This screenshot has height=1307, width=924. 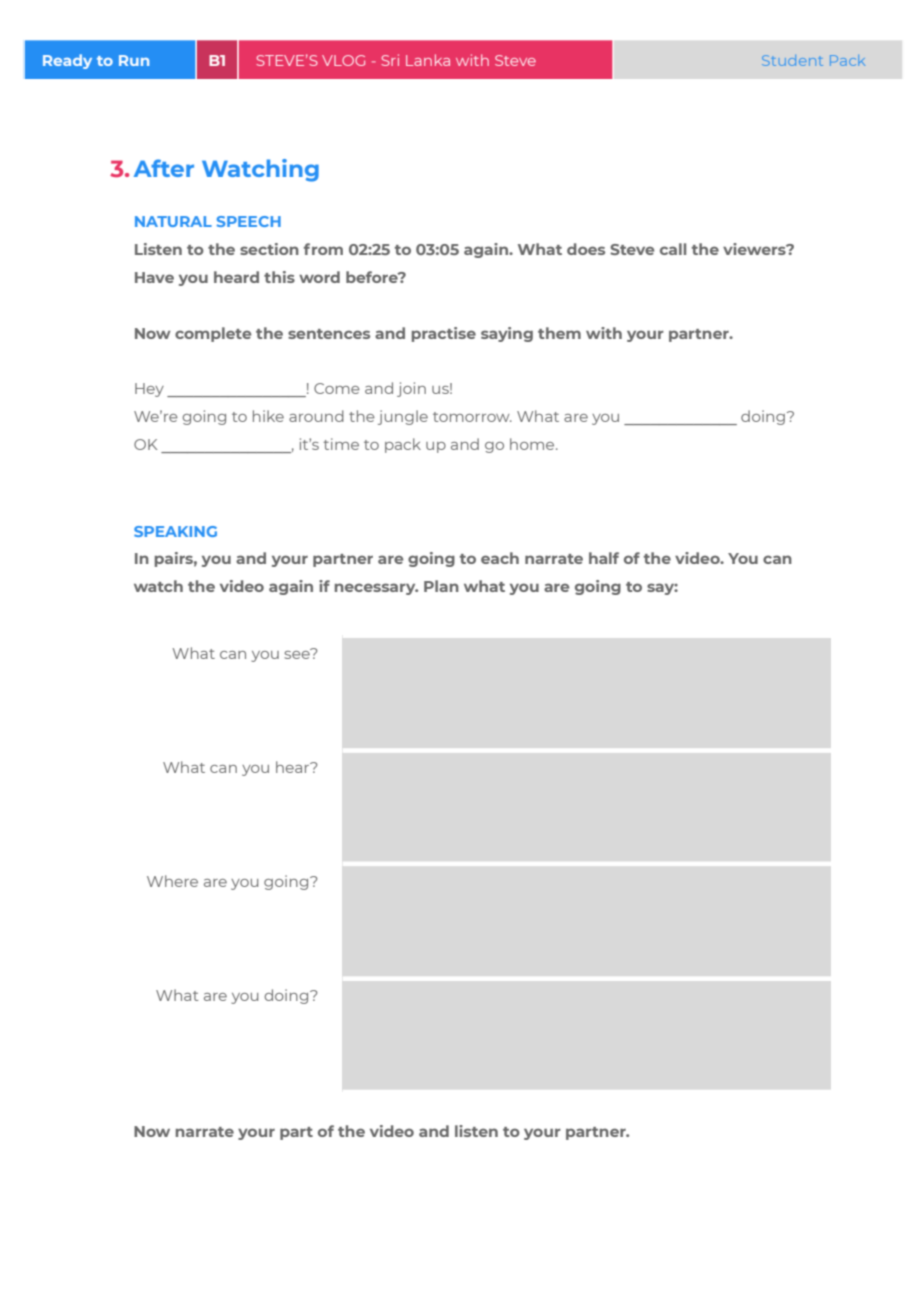 I want to click on Lanka, so click(x=428, y=60).
